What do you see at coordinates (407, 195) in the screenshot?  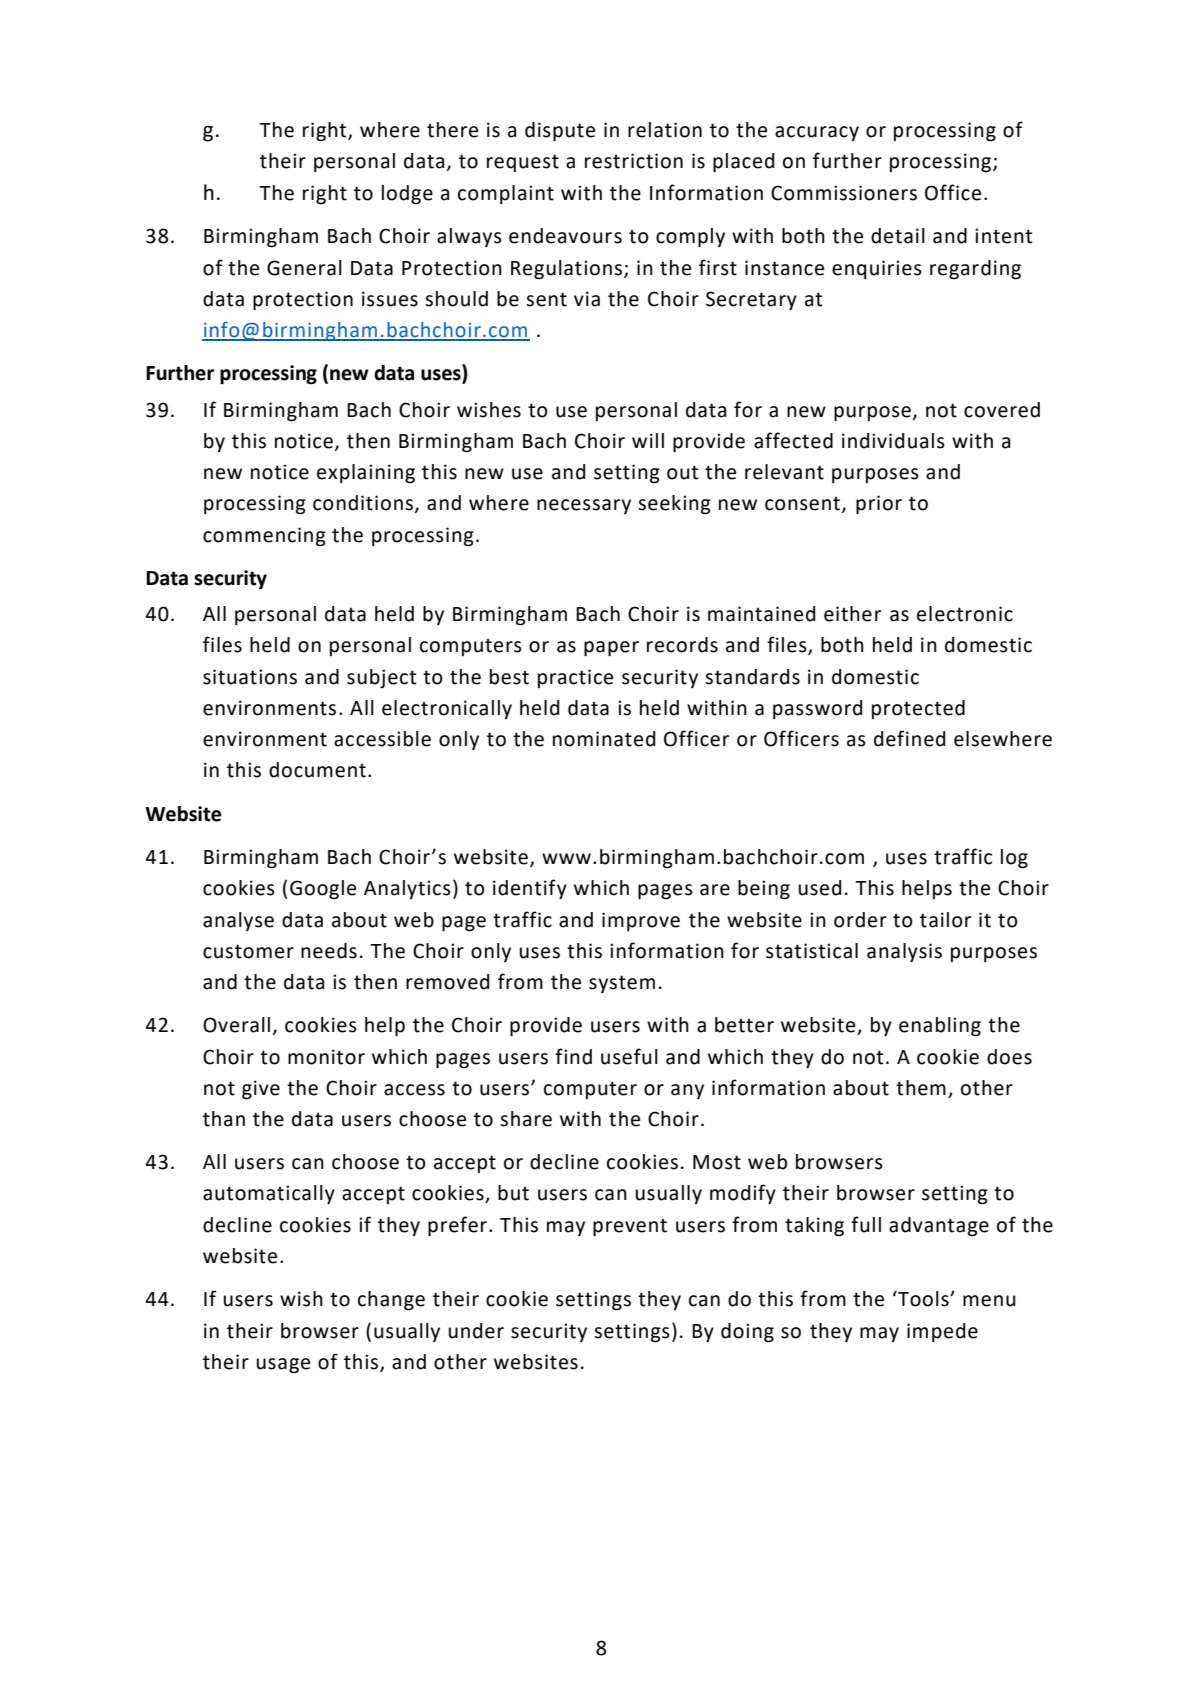 I see `lodge` at bounding box center [407, 195].
